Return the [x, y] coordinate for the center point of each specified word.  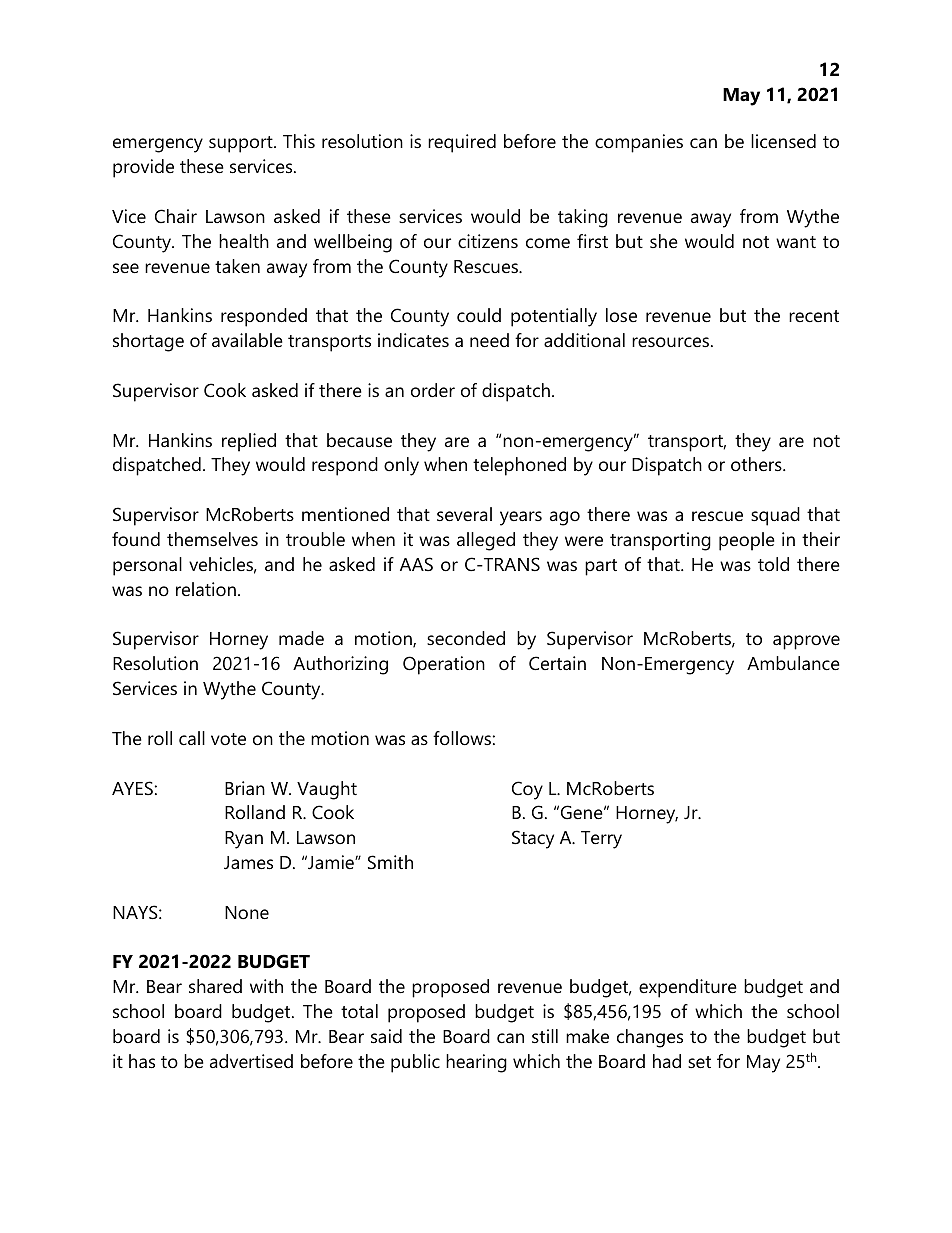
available [247, 340]
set [699, 1062]
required [462, 143]
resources [672, 342]
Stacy [533, 839]
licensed [783, 141]
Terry [601, 840]
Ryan [244, 840]
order [433, 390]
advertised [251, 1061]
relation [206, 589]
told [773, 564]
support [242, 144]
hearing [476, 1063]
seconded [466, 638]
